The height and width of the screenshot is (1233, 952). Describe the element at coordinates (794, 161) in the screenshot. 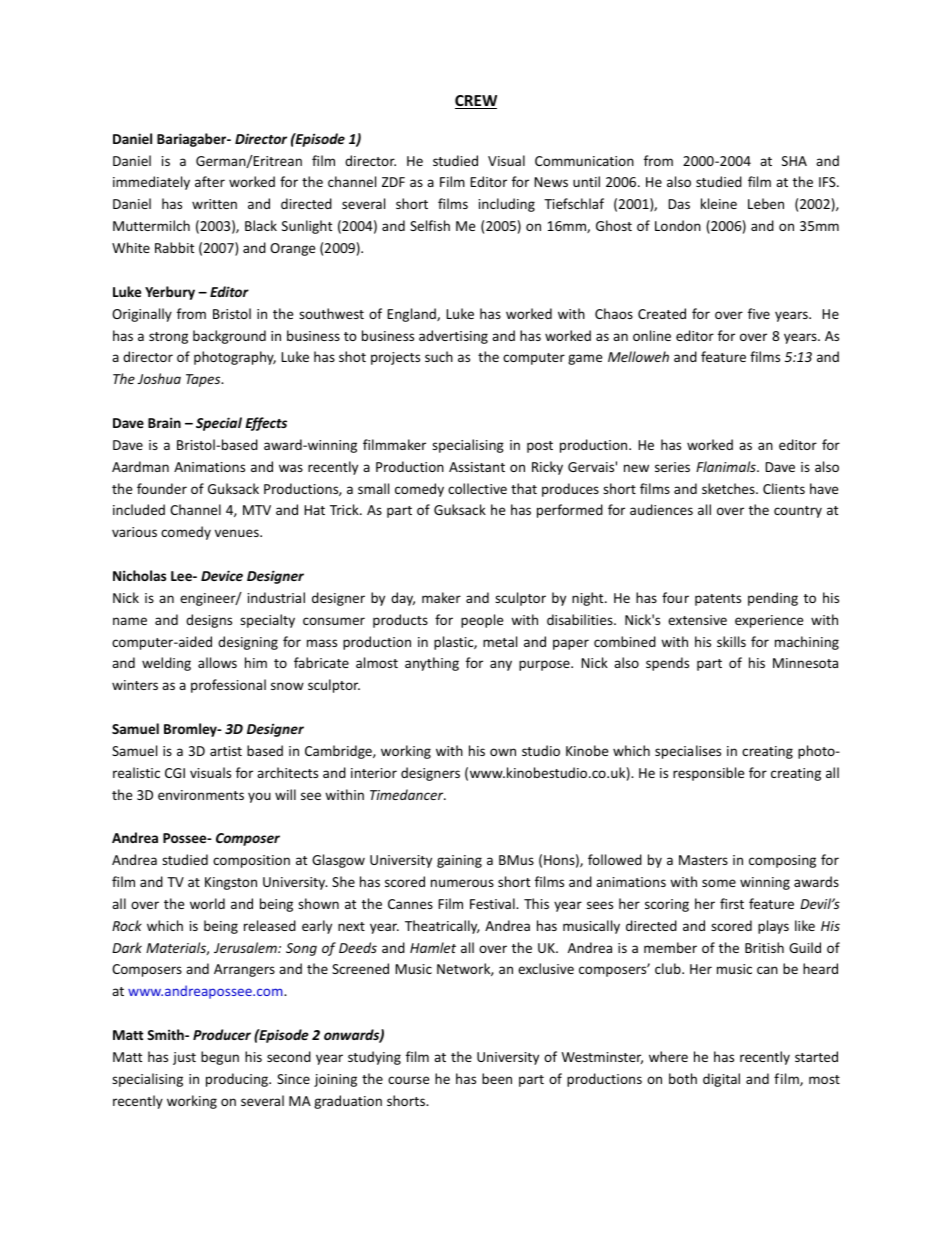

I see `SHA` at that location.
